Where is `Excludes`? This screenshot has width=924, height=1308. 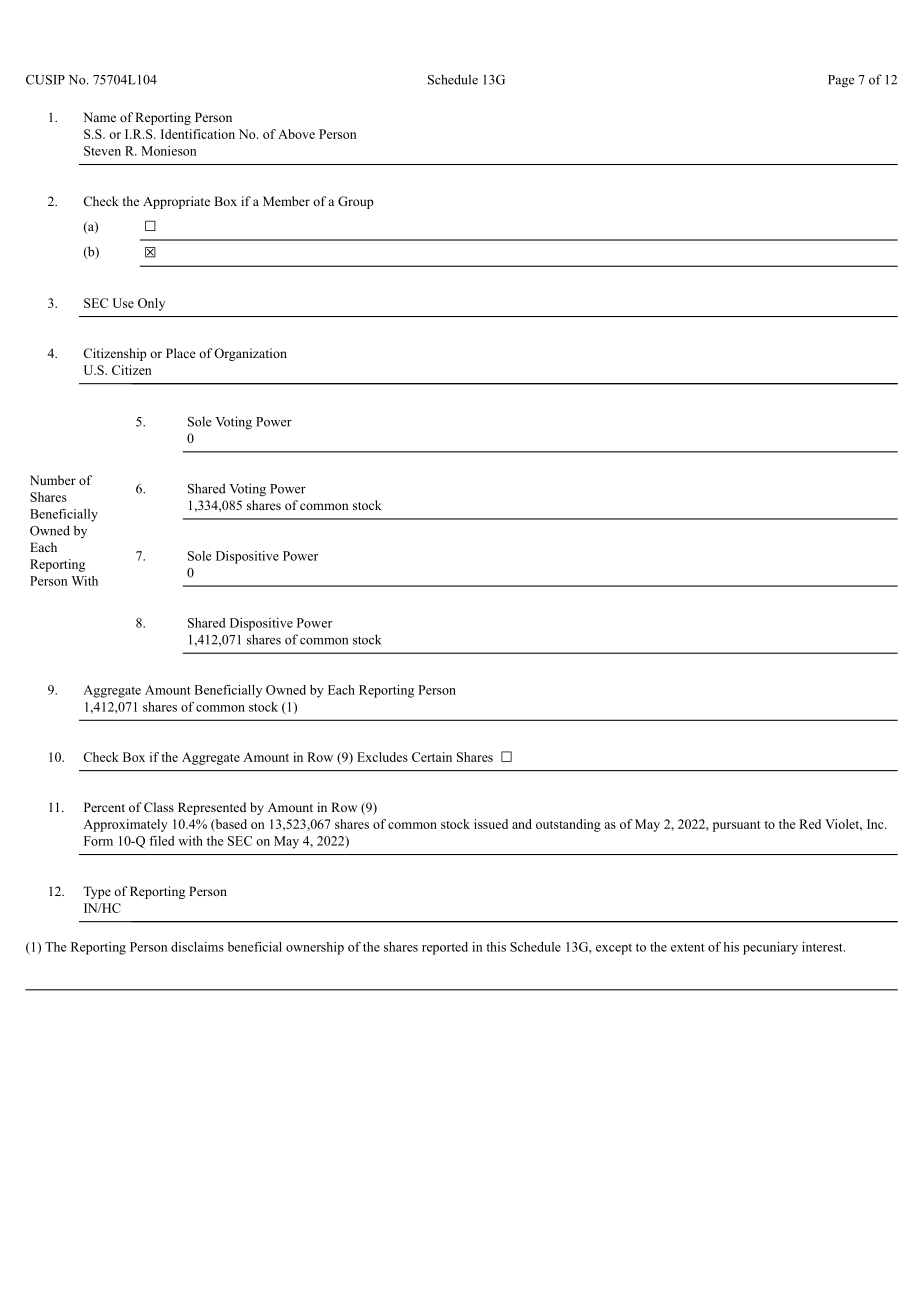 Excludes is located at coordinates (382, 757).
